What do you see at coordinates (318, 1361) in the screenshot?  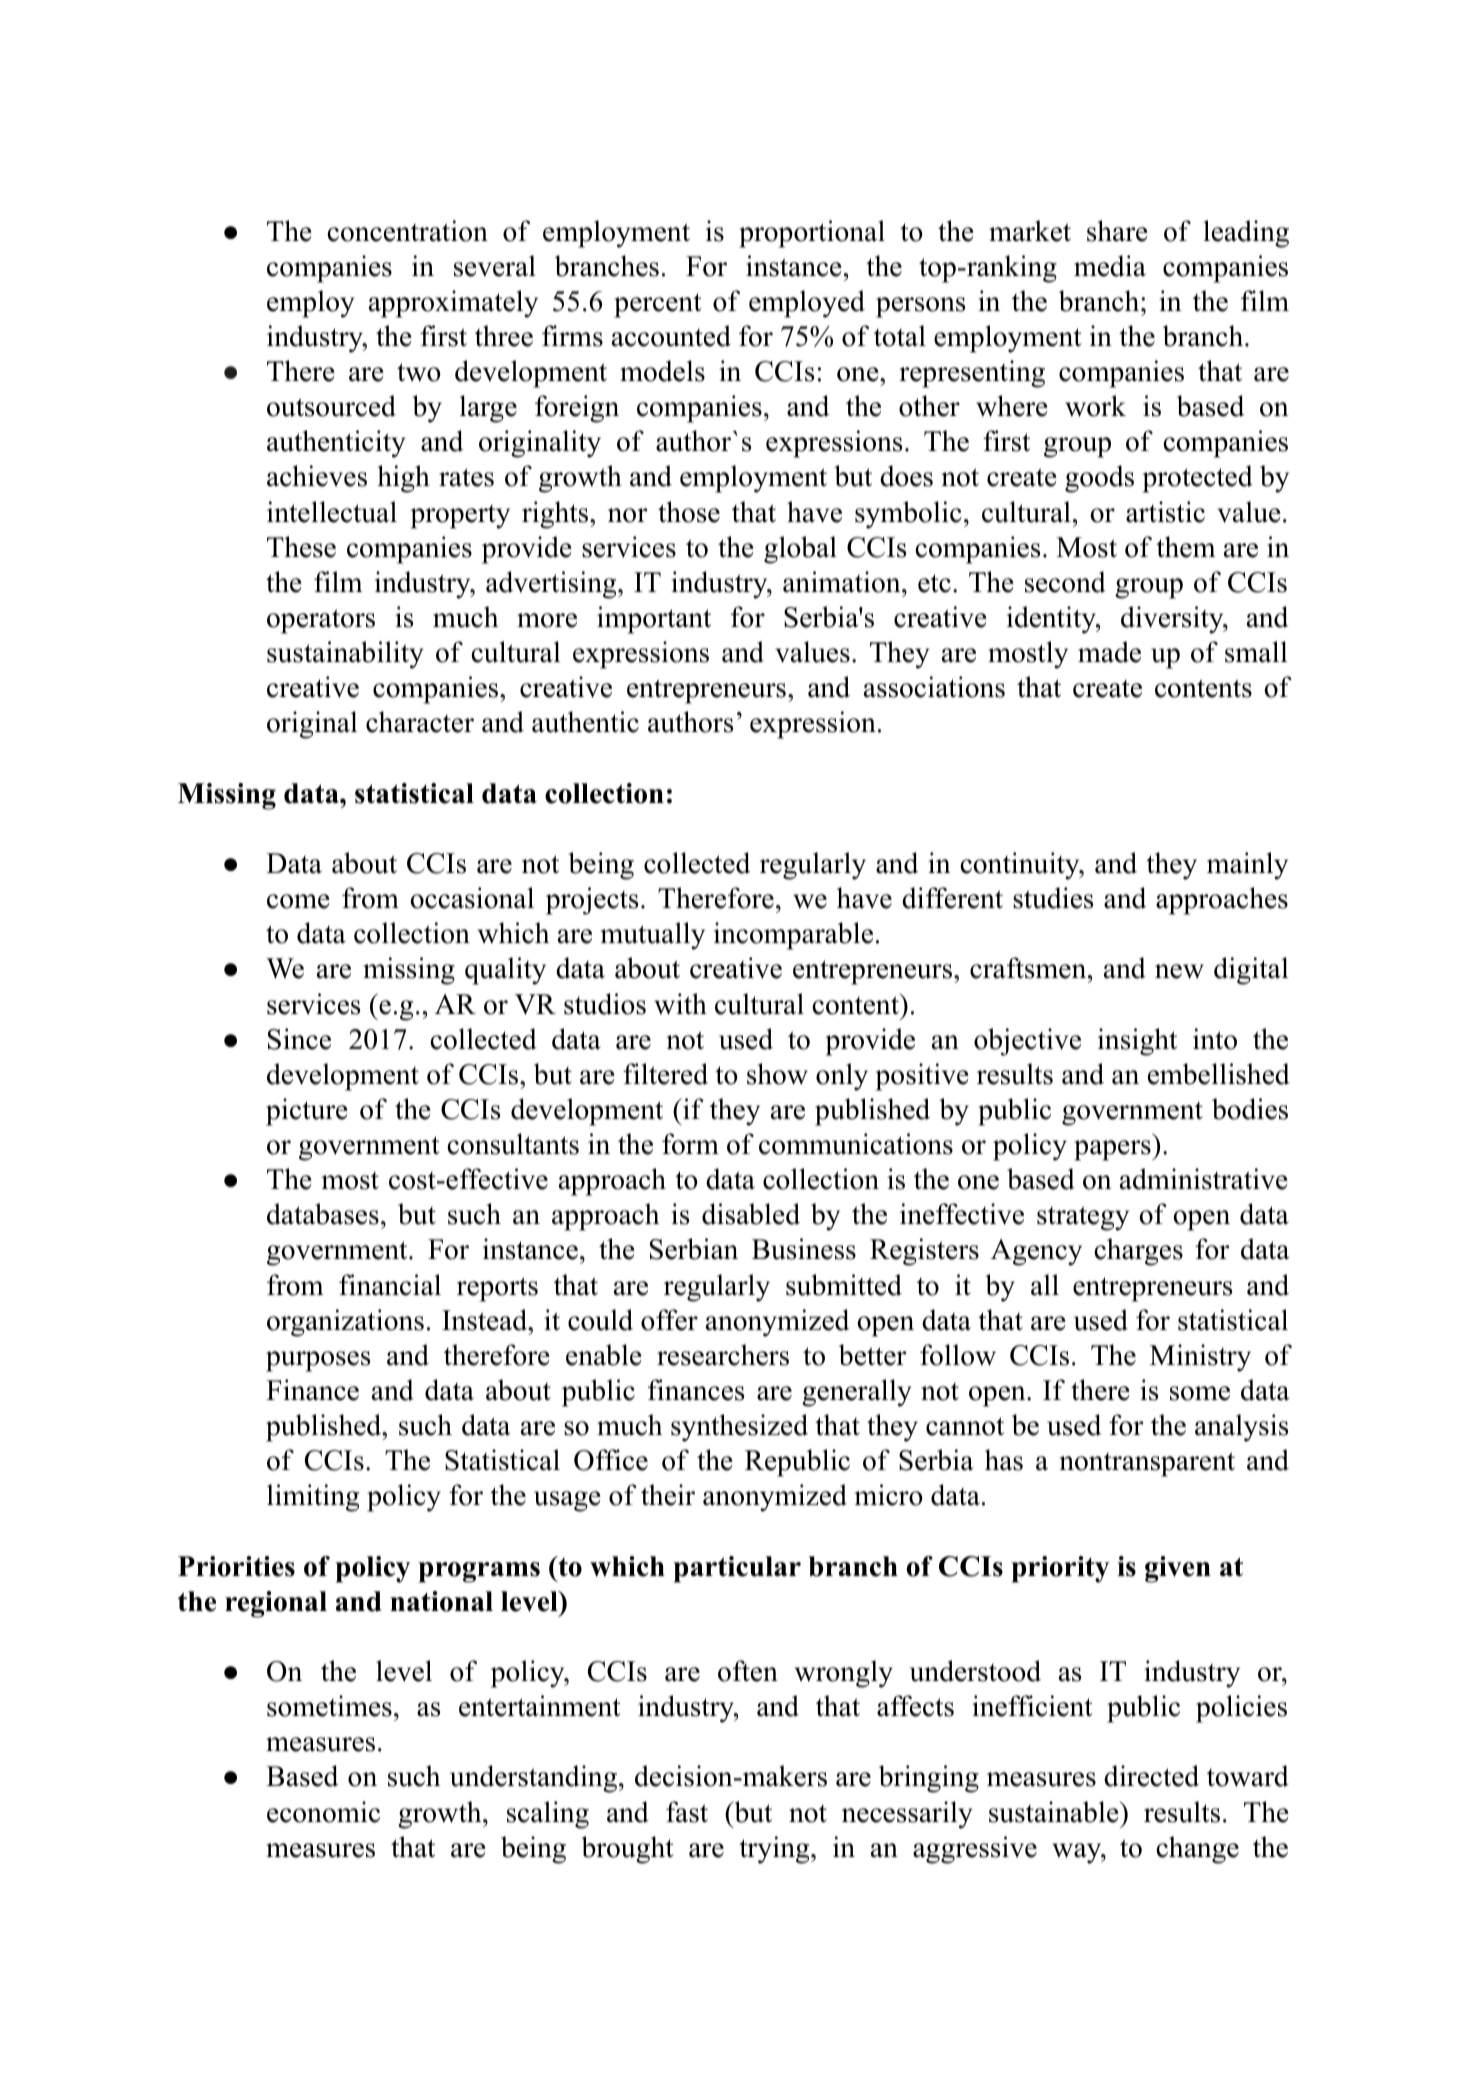 I see `purposes` at bounding box center [318, 1361].
